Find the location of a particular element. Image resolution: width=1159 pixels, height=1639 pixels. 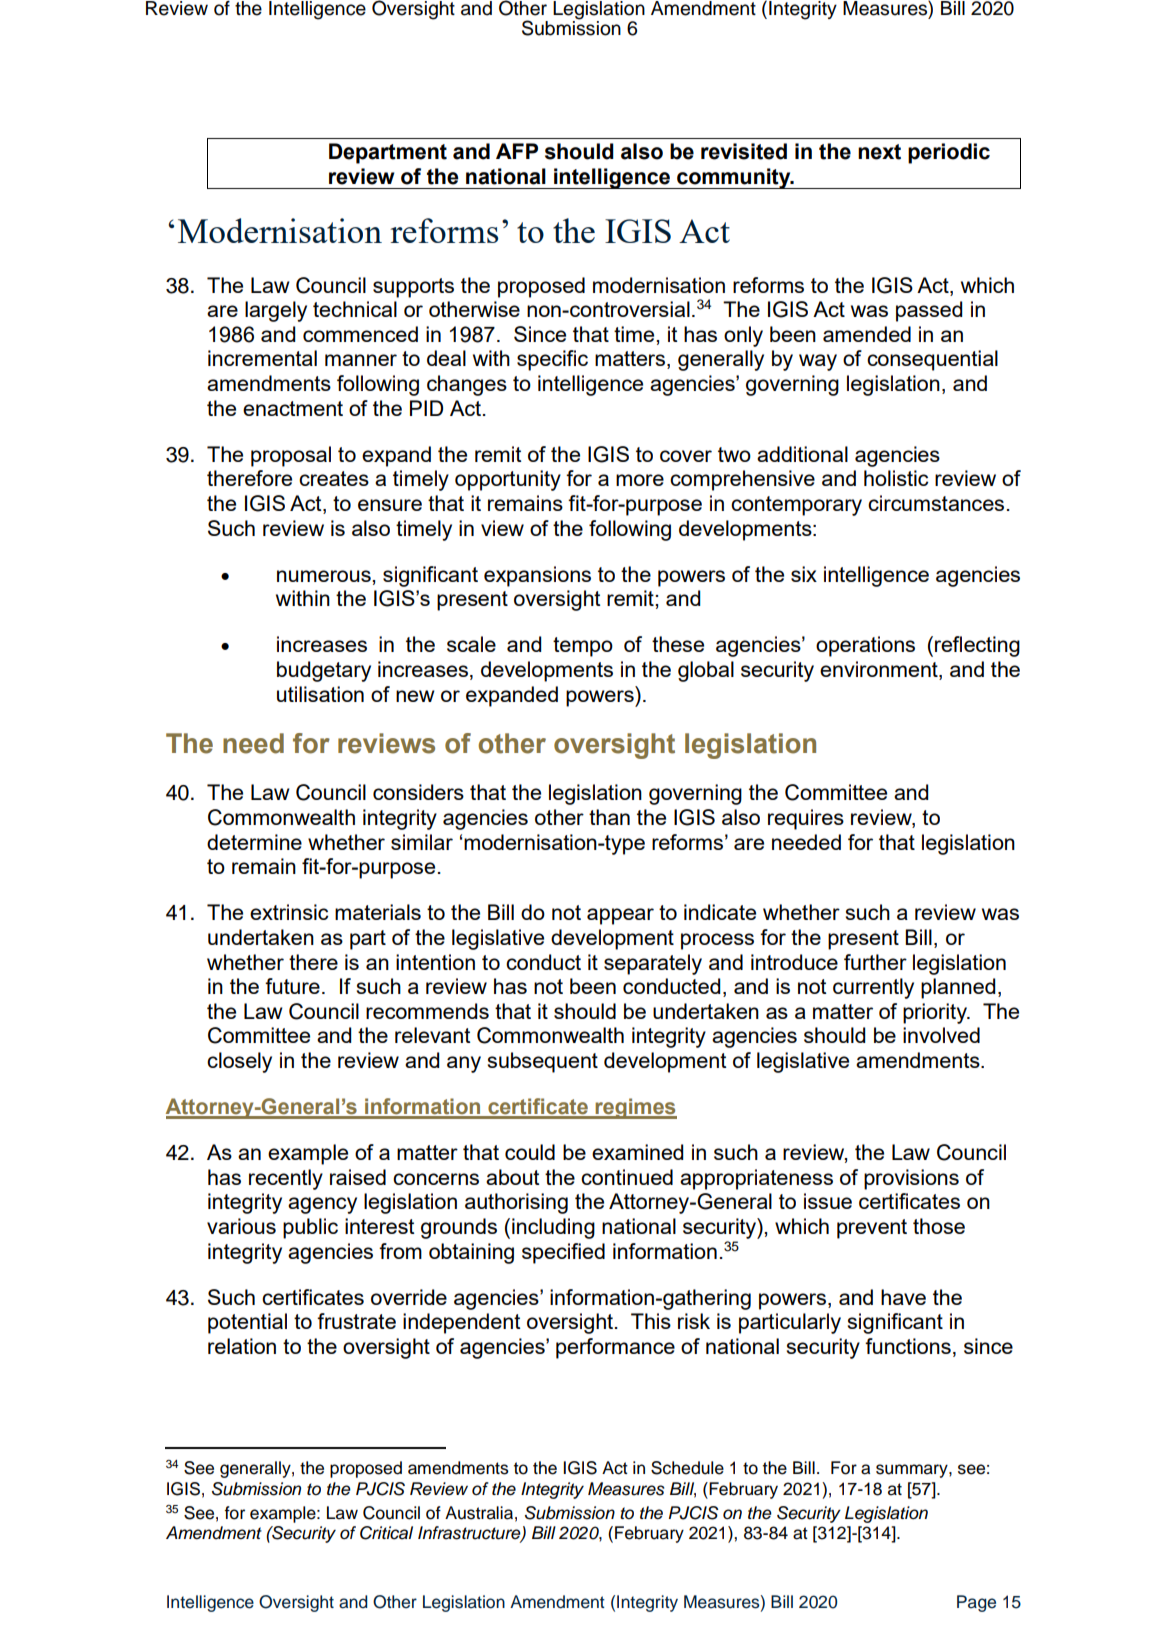

more is located at coordinates (640, 480).
